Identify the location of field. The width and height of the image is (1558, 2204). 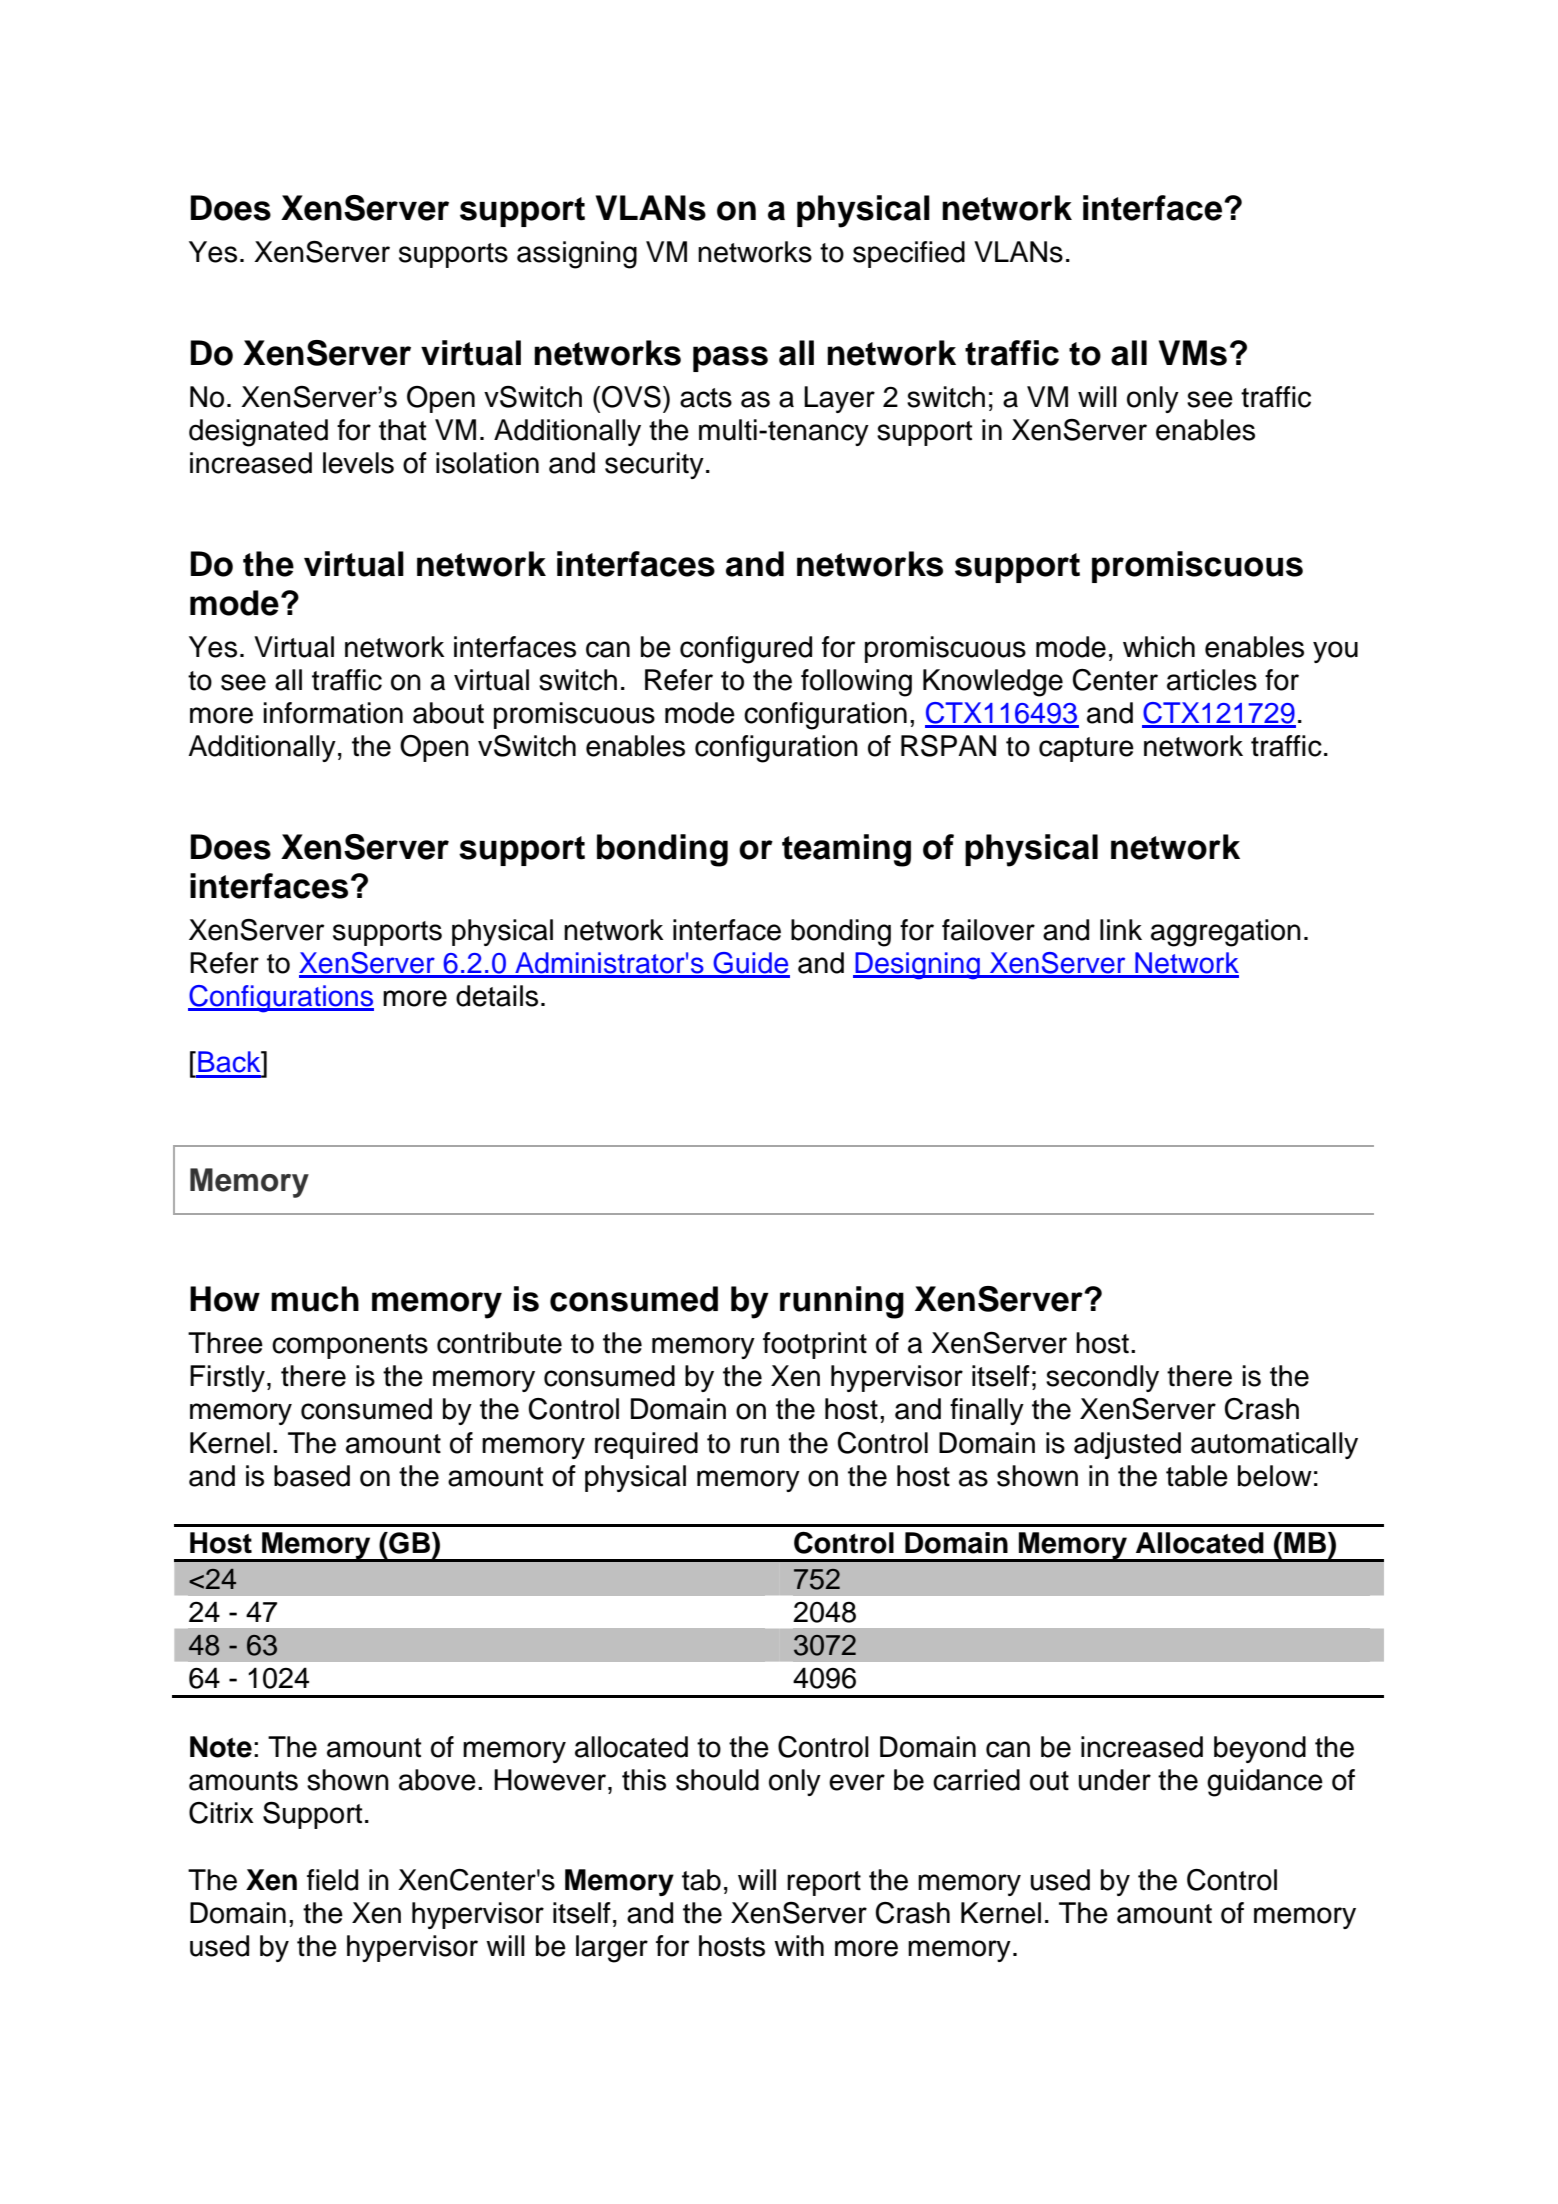
(332, 1880).
